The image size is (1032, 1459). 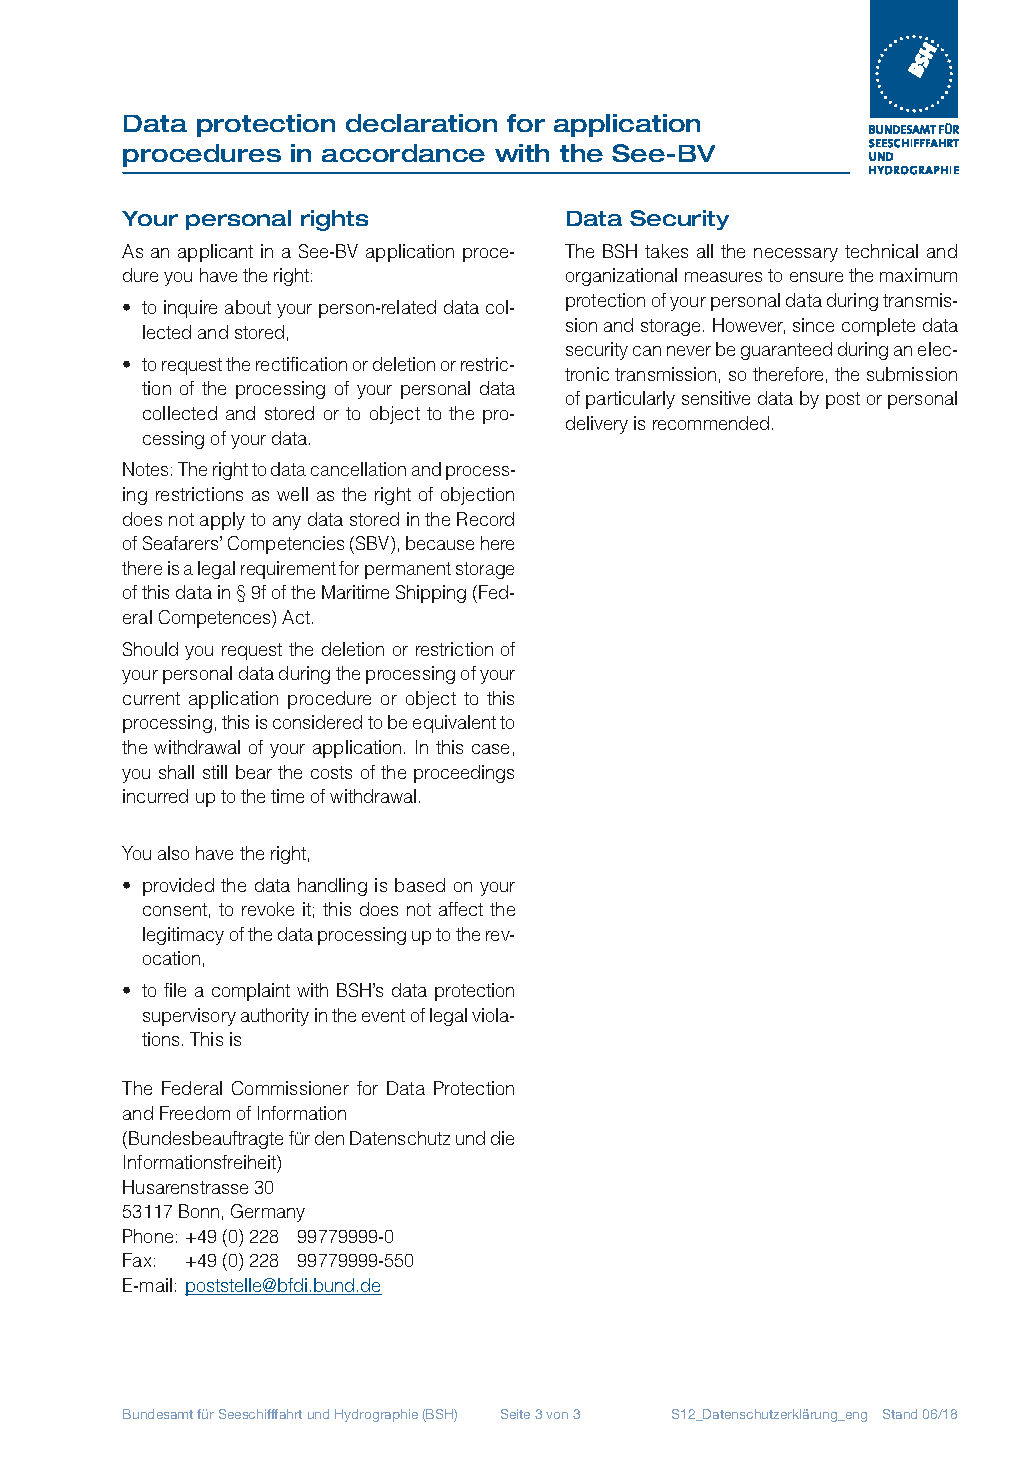 I want to click on accordance, so click(x=403, y=153).
